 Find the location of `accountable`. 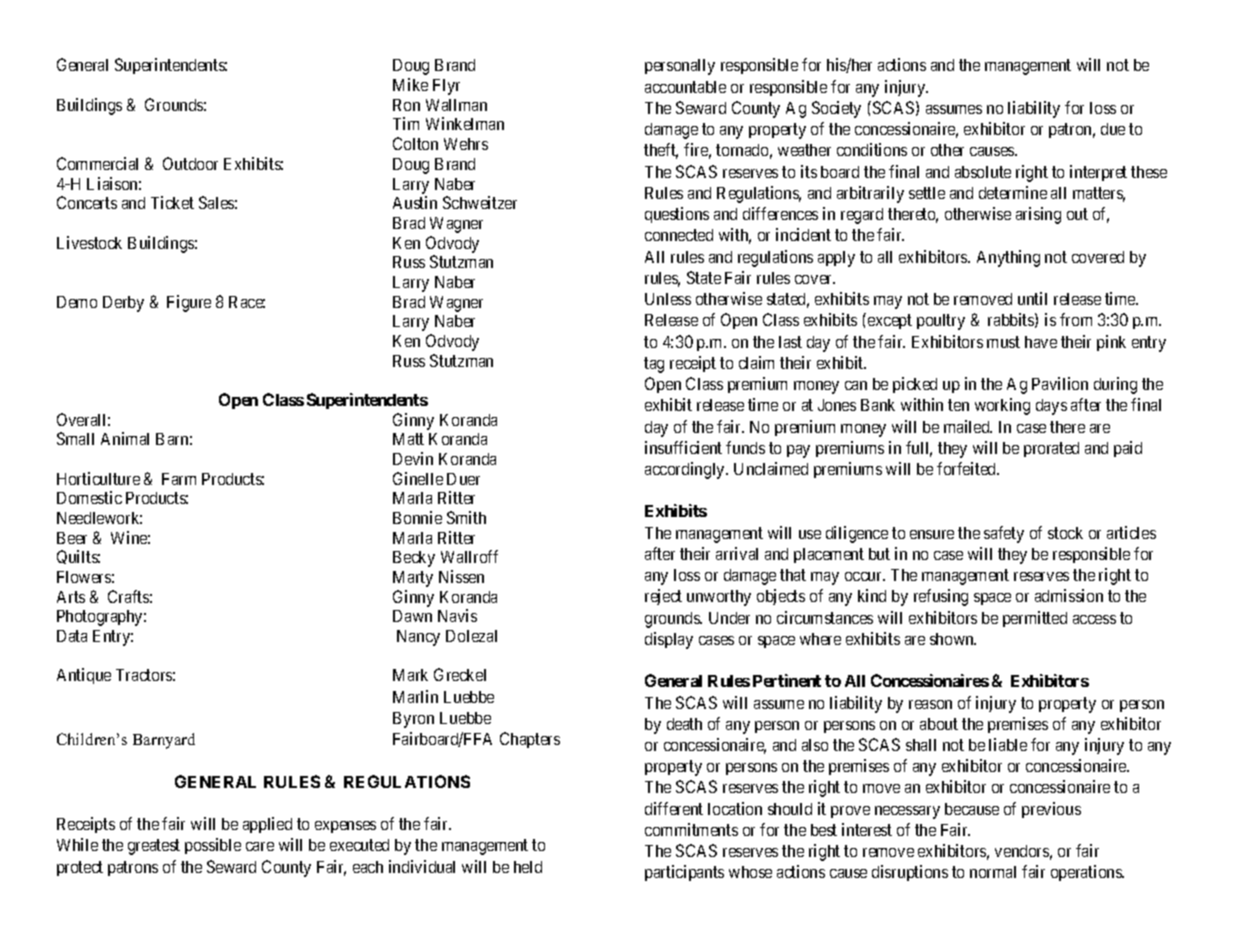

accountable is located at coordinates (685, 87).
